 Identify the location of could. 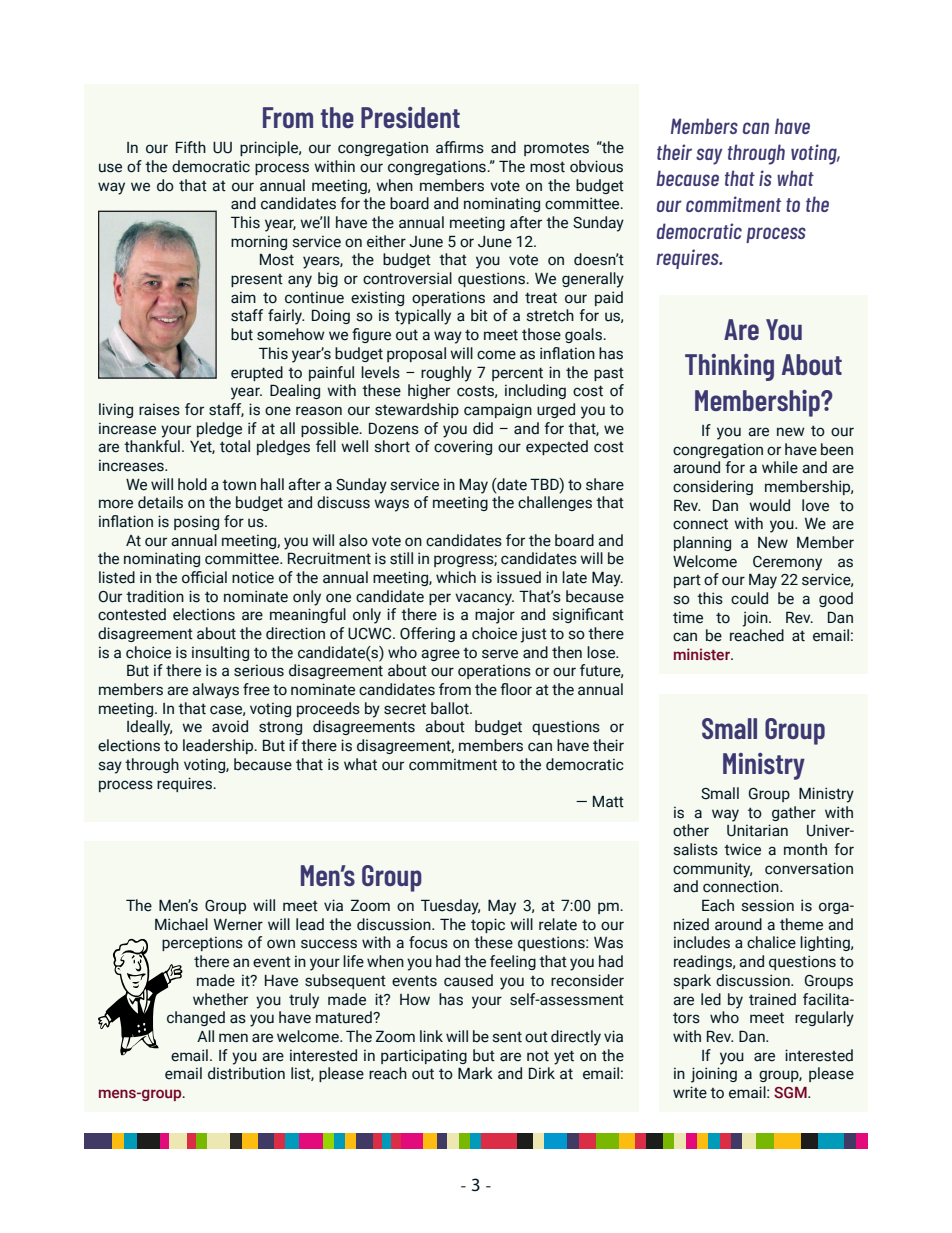
(749, 598).
